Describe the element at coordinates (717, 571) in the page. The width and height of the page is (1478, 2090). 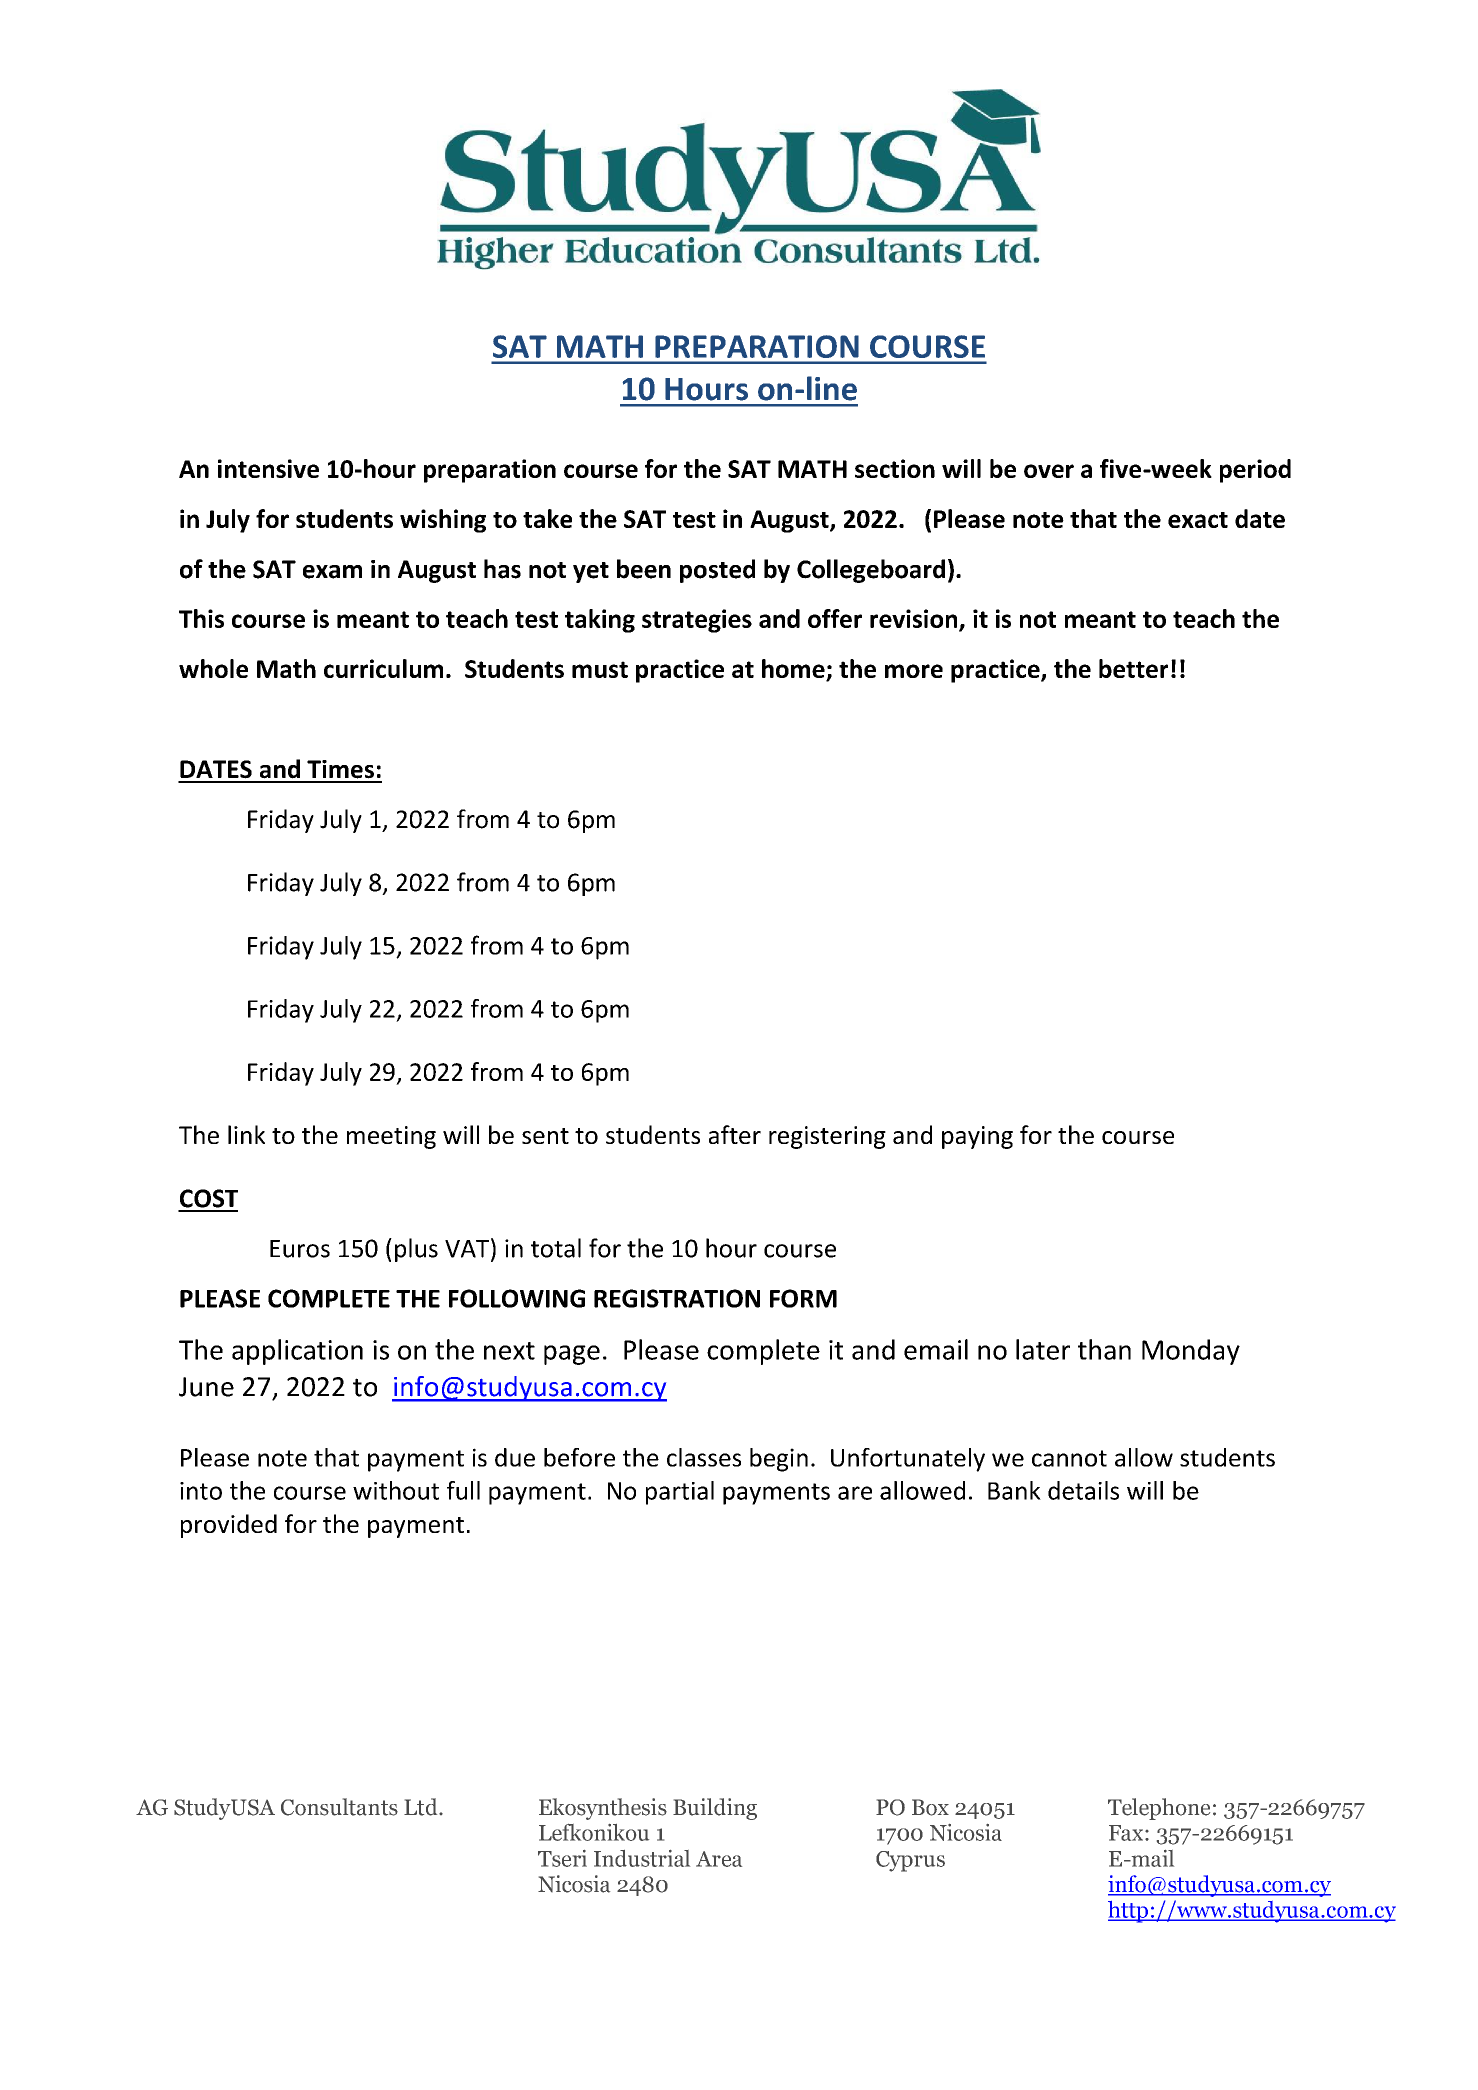
I see `posted` at that location.
